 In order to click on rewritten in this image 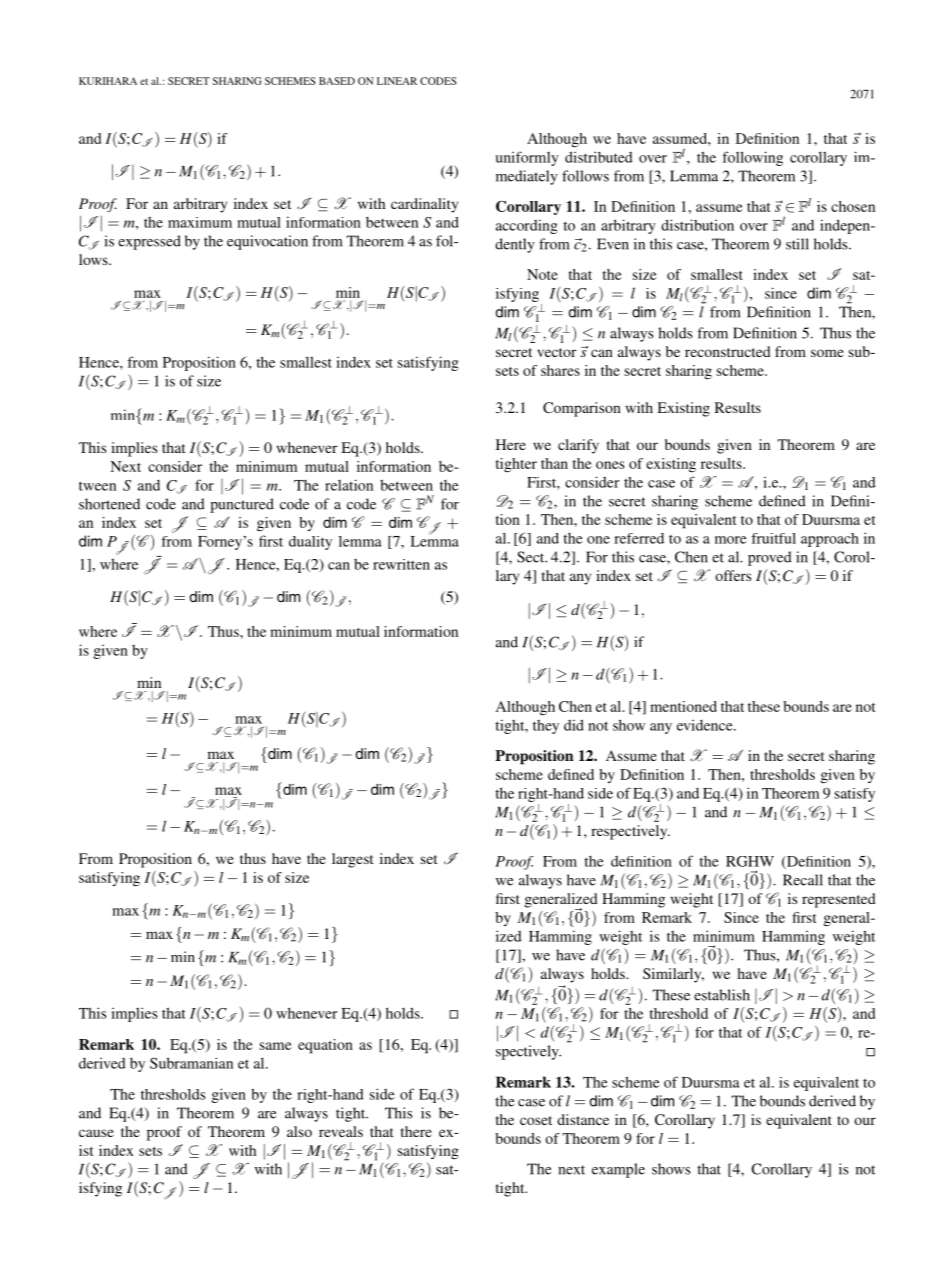, I will do `click(401, 564)`.
